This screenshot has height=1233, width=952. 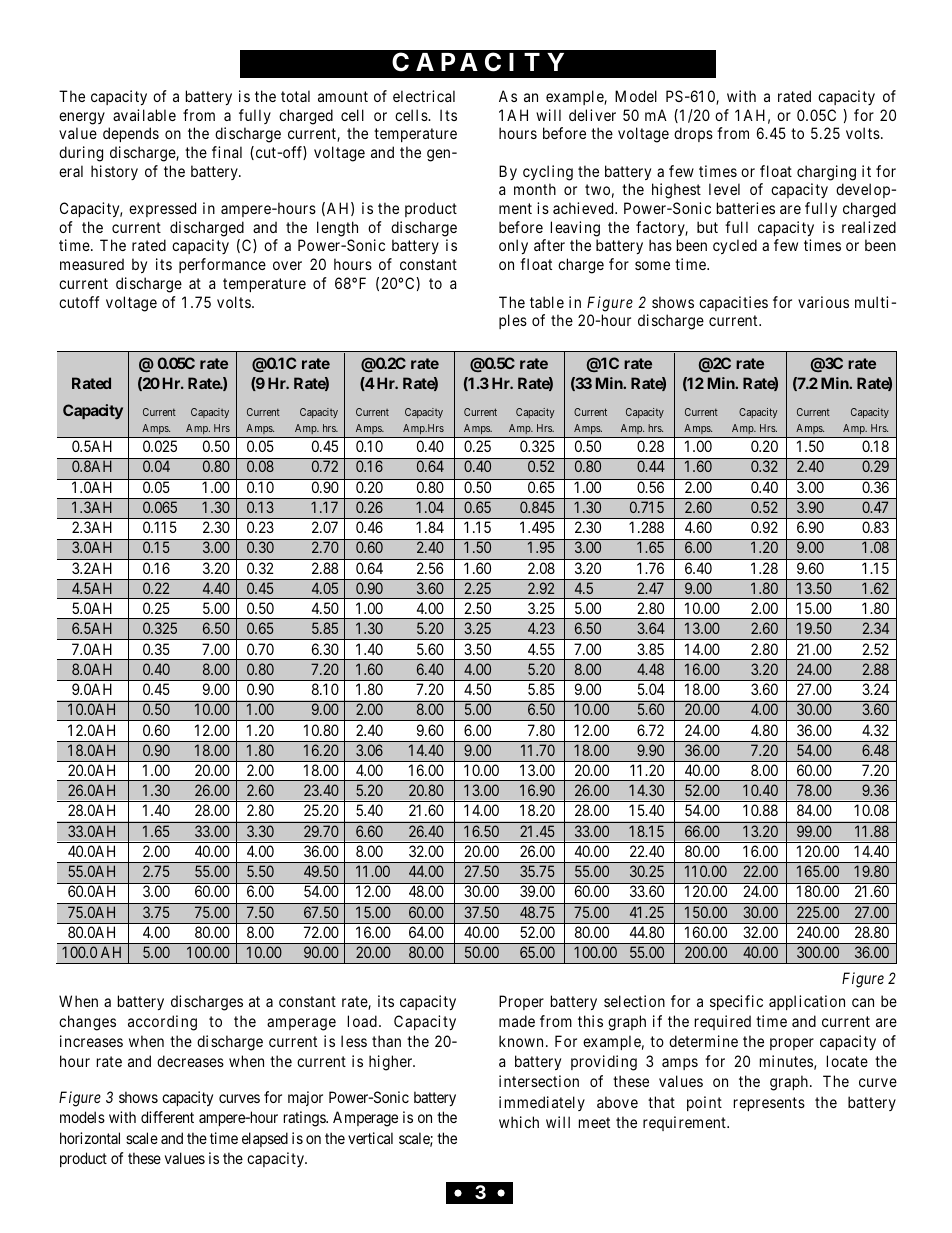 What do you see at coordinates (424, 96) in the screenshot?
I see `electrical` at bounding box center [424, 96].
